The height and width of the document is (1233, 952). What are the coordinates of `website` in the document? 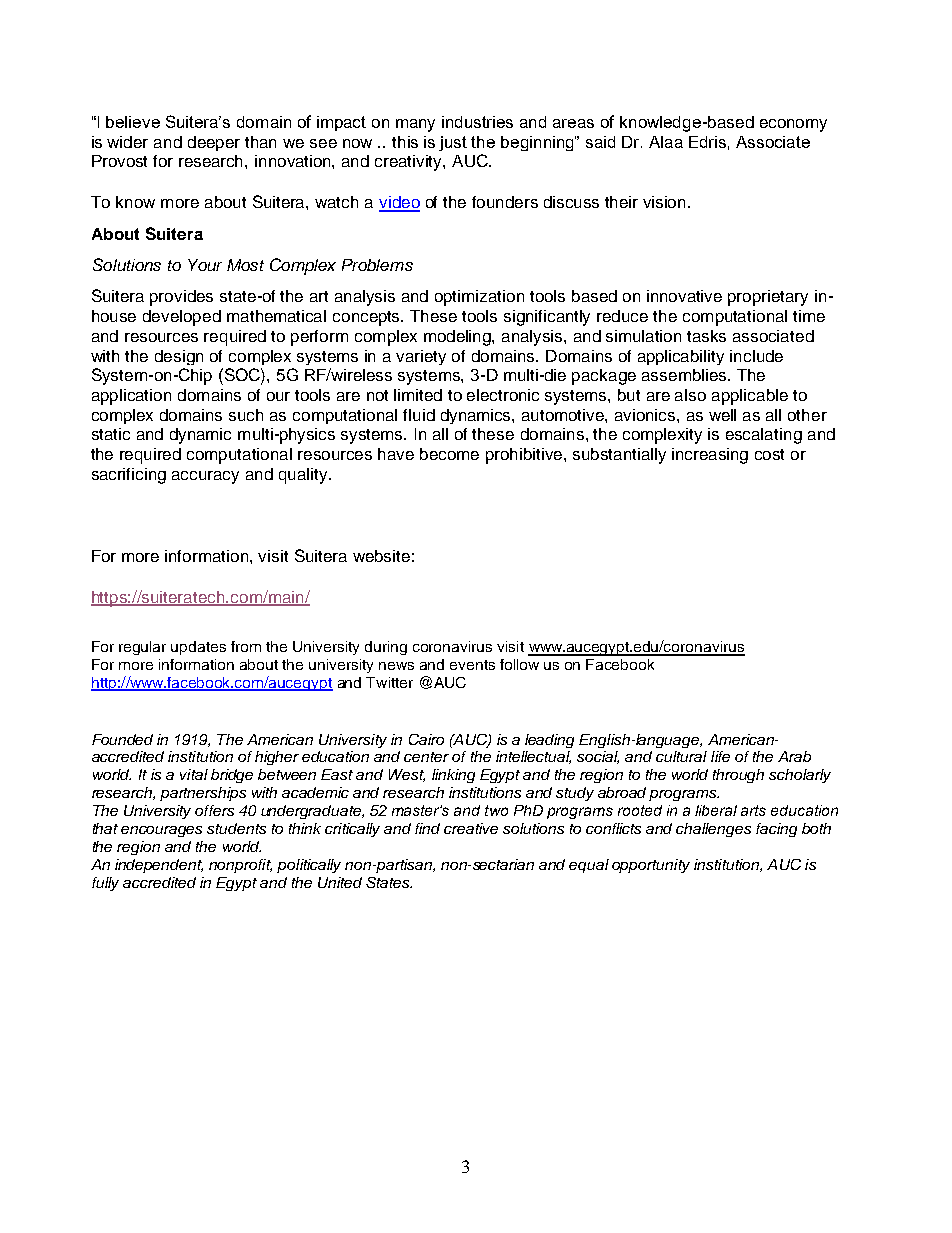 It's located at (381, 556).
